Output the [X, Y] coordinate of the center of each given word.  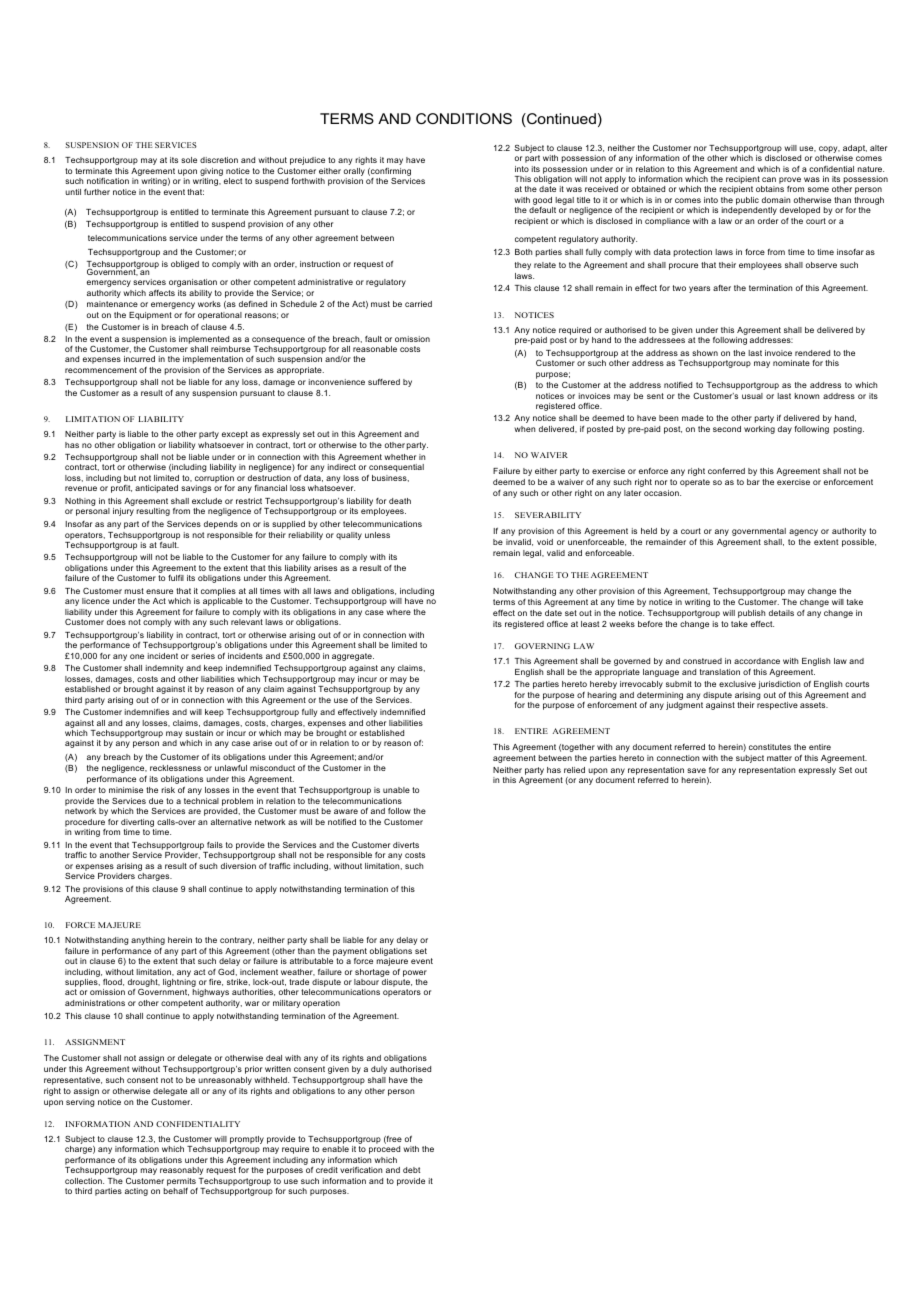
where [399, 612]
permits [181, 1182]
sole [189, 160]
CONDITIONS [464, 118]
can [769, 179]
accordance [757, 661]
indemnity [164, 669]
